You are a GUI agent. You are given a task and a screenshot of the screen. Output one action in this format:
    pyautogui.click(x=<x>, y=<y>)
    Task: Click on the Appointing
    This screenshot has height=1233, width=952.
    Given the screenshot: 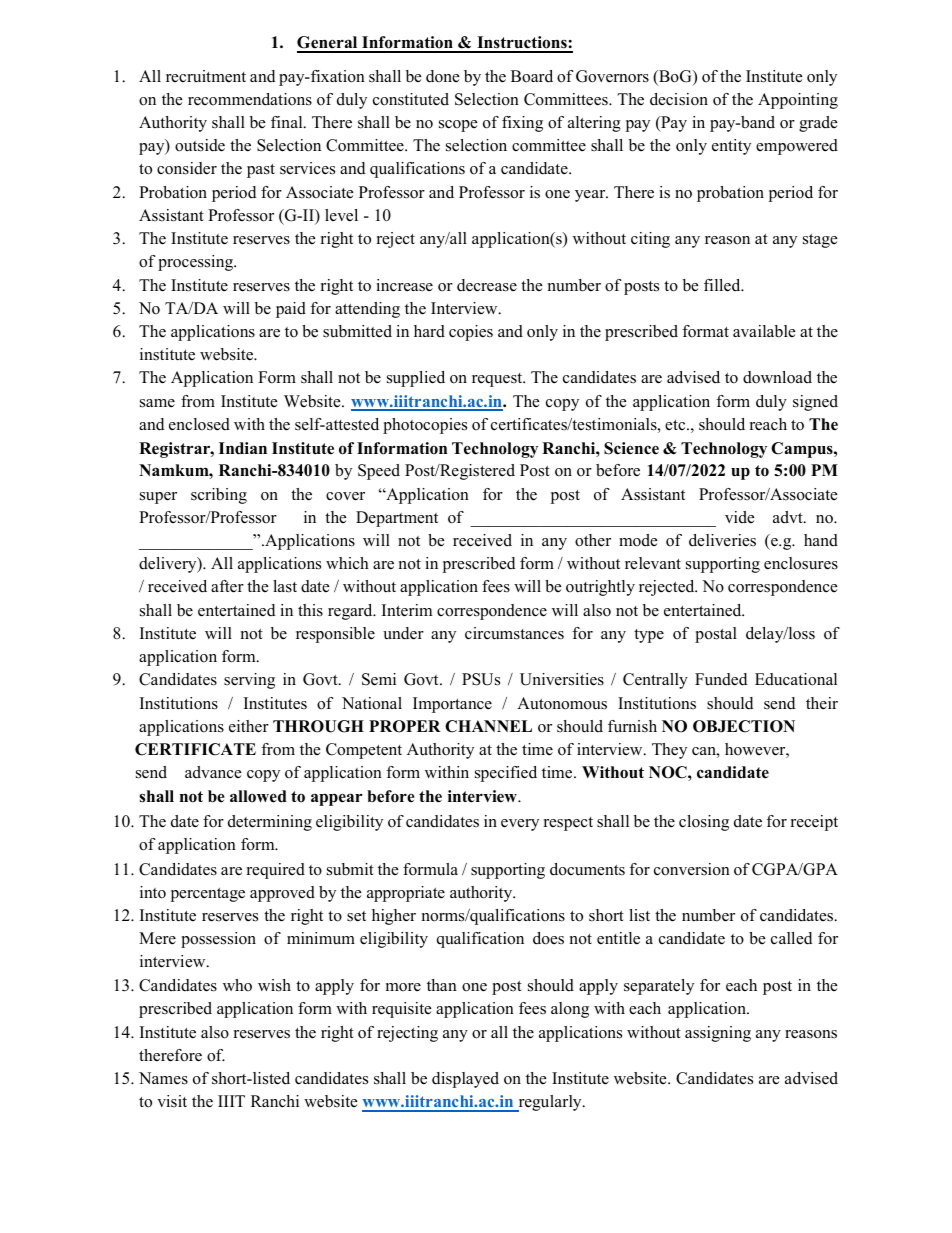 What is the action you would take?
    pyautogui.click(x=798, y=101)
